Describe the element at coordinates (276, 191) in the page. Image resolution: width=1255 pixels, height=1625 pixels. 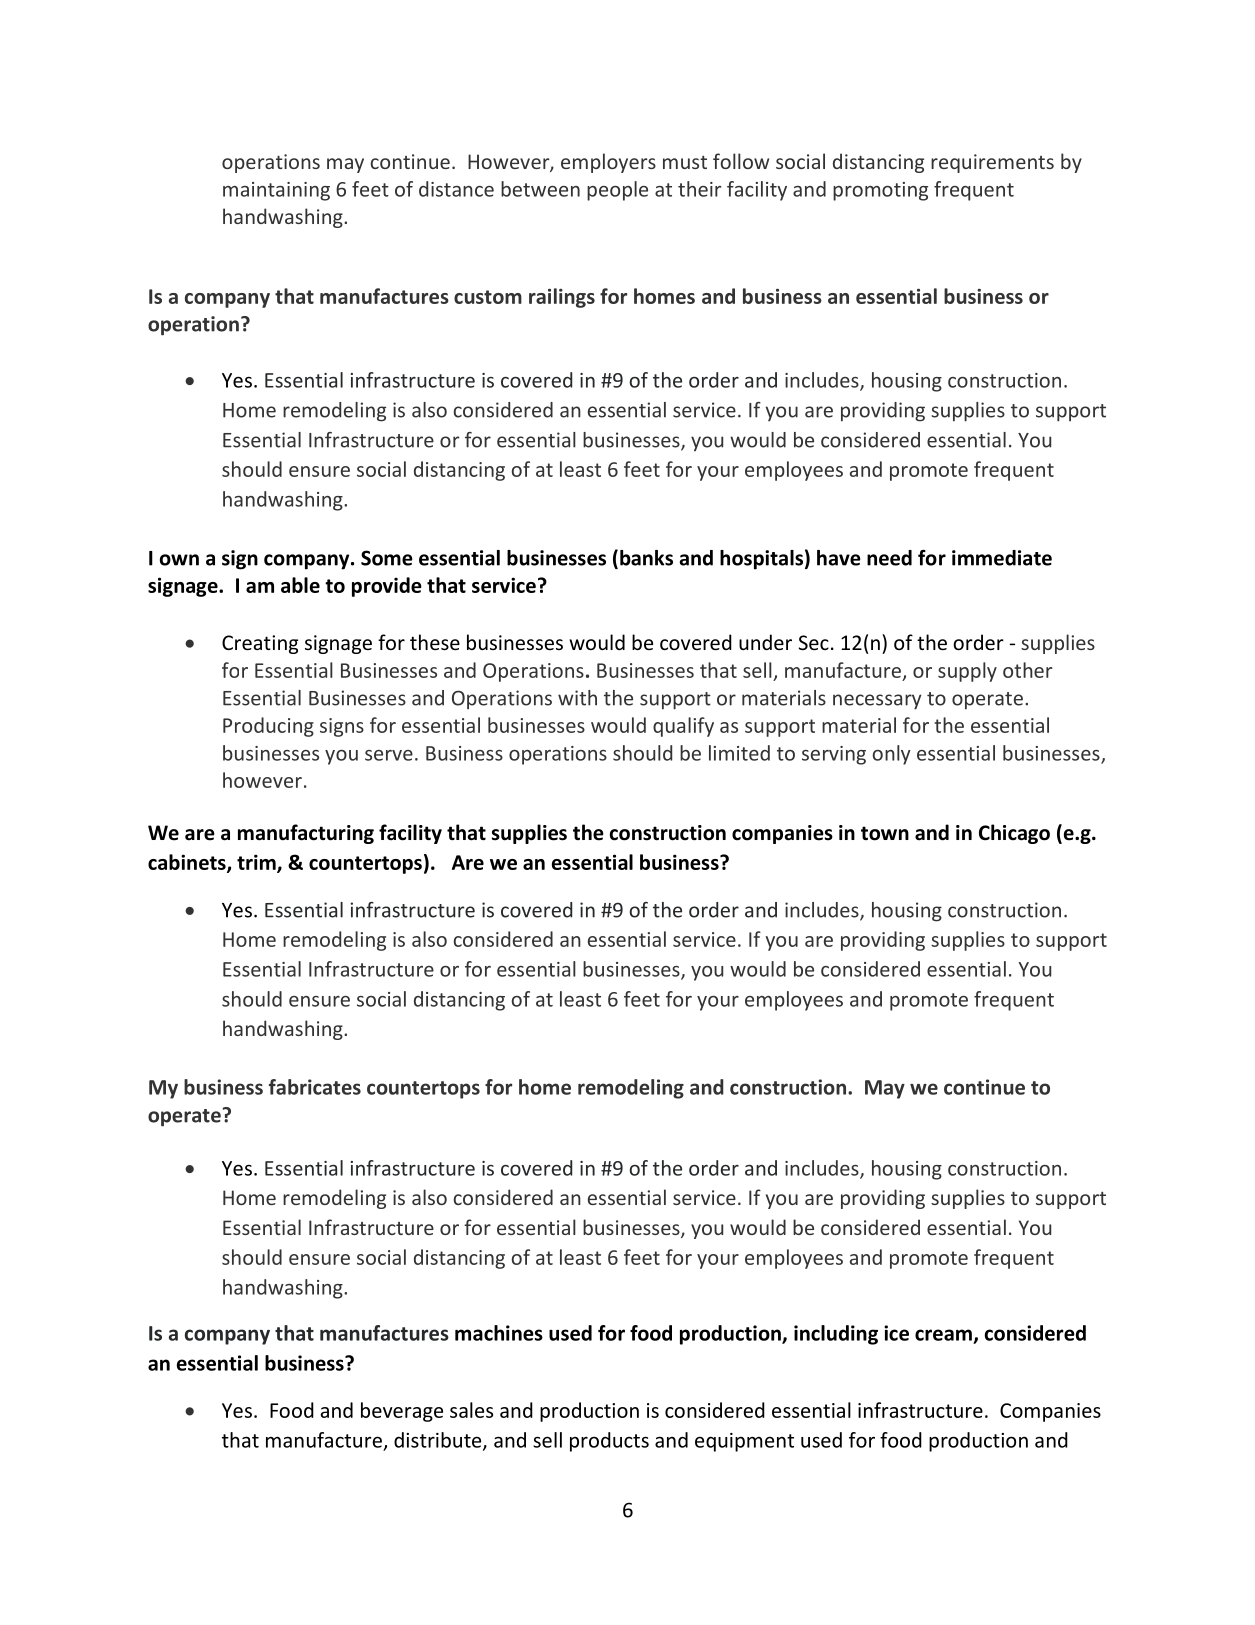
I see `maintaining` at that location.
